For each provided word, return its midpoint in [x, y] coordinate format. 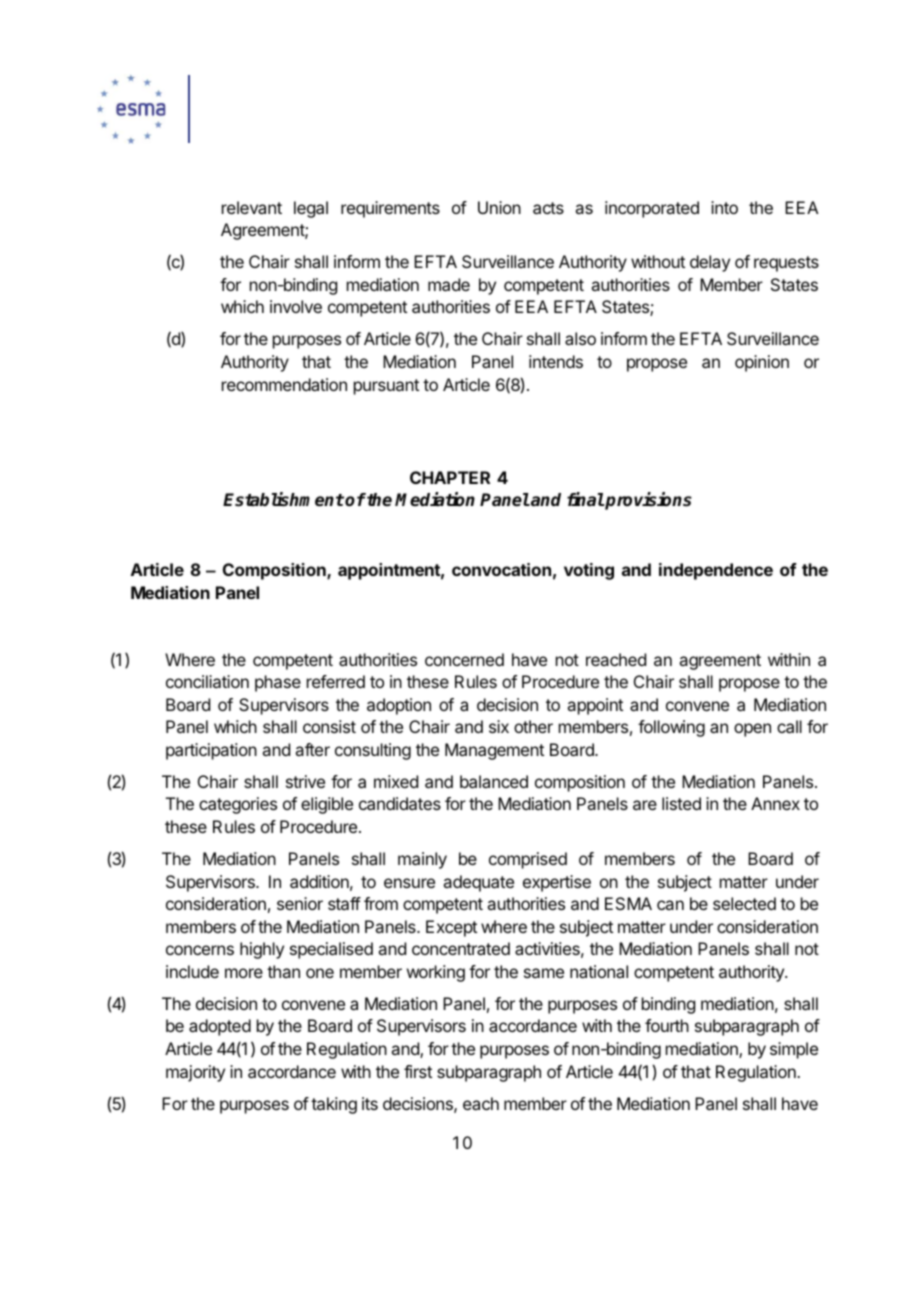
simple [794, 1050]
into [724, 207]
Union [499, 207]
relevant [252, 207]
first [418, 1071]
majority [195, 1073]
